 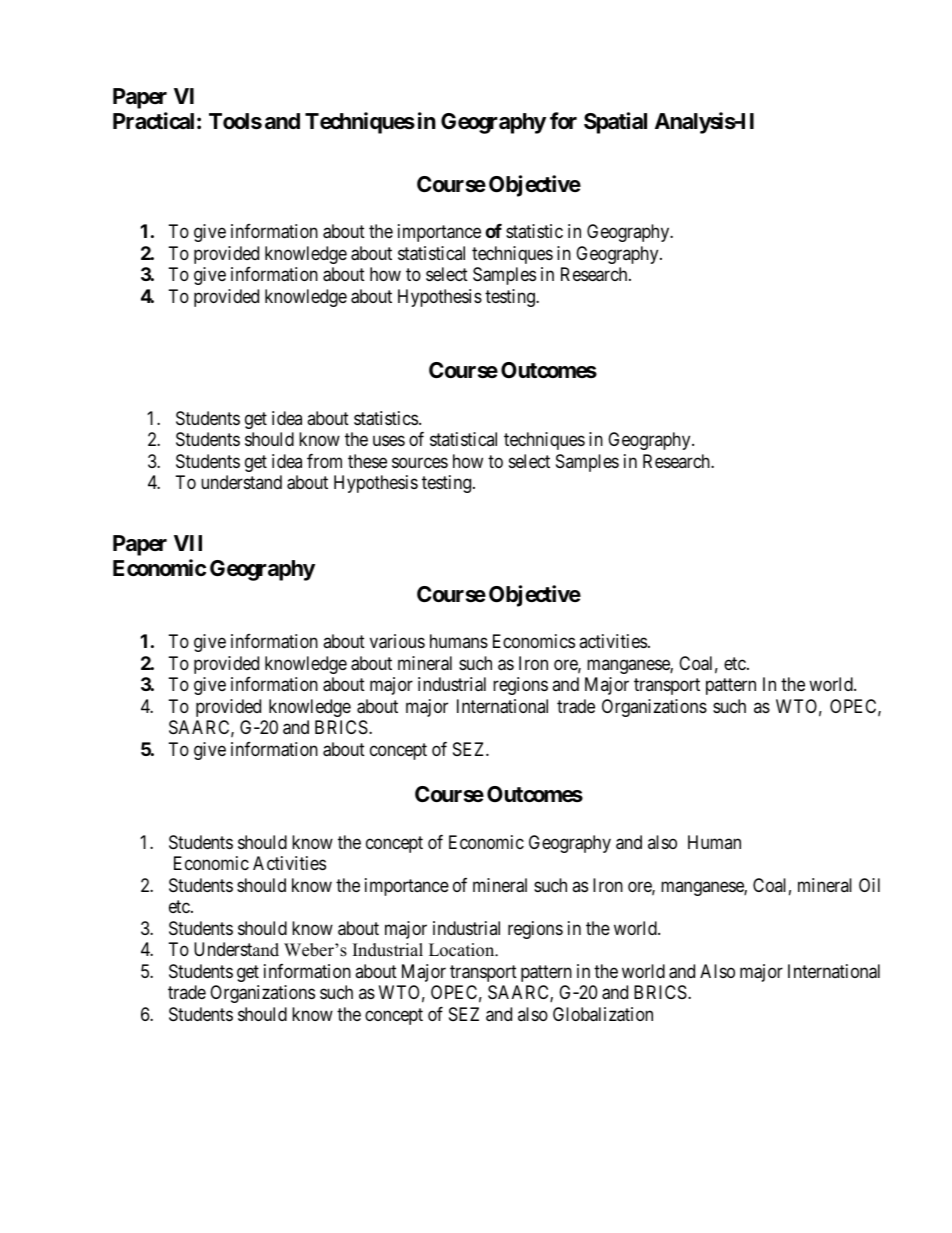 What do you see at coordinates (397, 641) in the page?
I see `various` at bounding box center [397, 641].
